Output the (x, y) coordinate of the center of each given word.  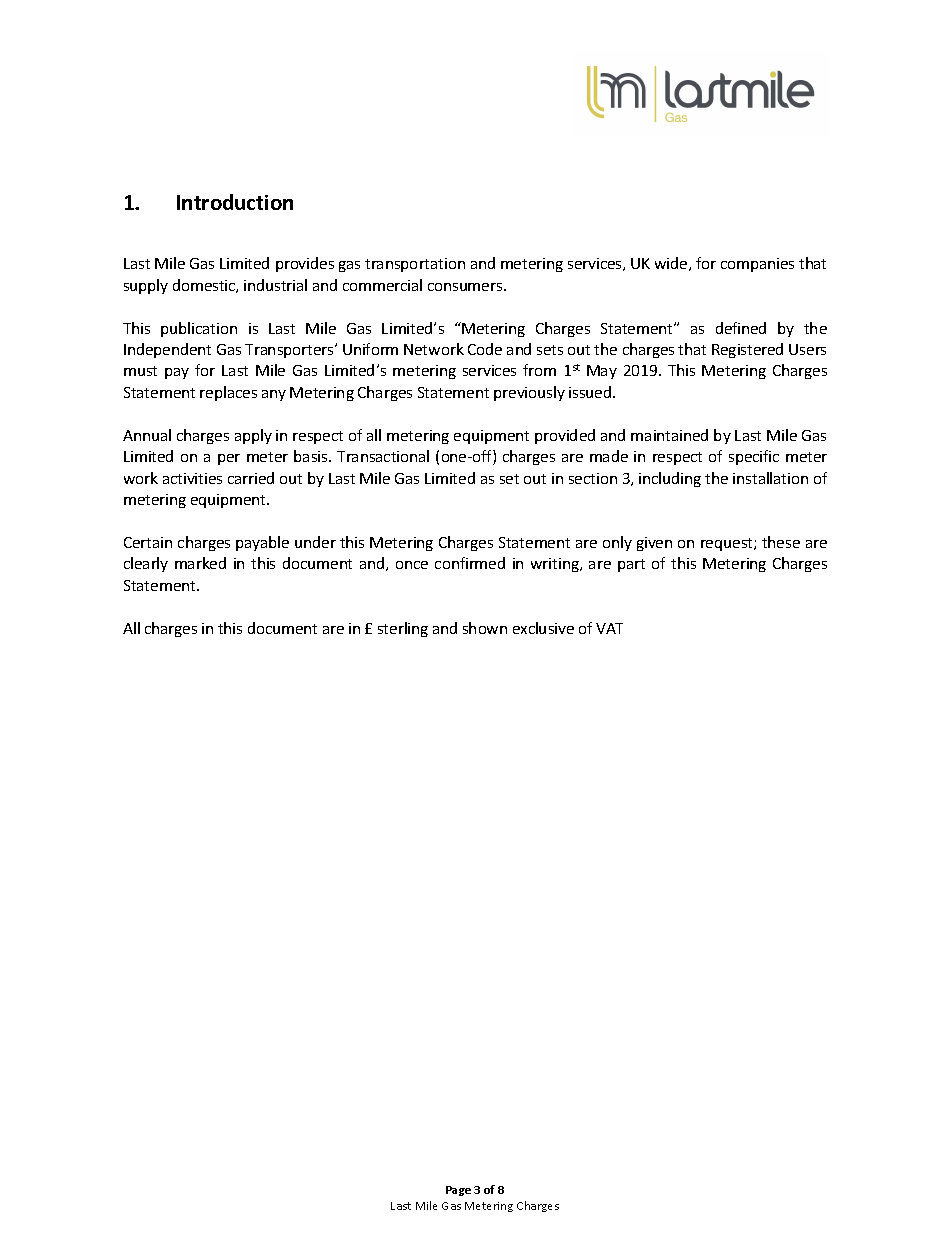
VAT (609, 628)
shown (485, 628)
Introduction (235, 202)
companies (757, 265)
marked (200, 563)
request (728, 544)
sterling (403, 629)
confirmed (470, 563)
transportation (415, 265)
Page (458, 1191)
